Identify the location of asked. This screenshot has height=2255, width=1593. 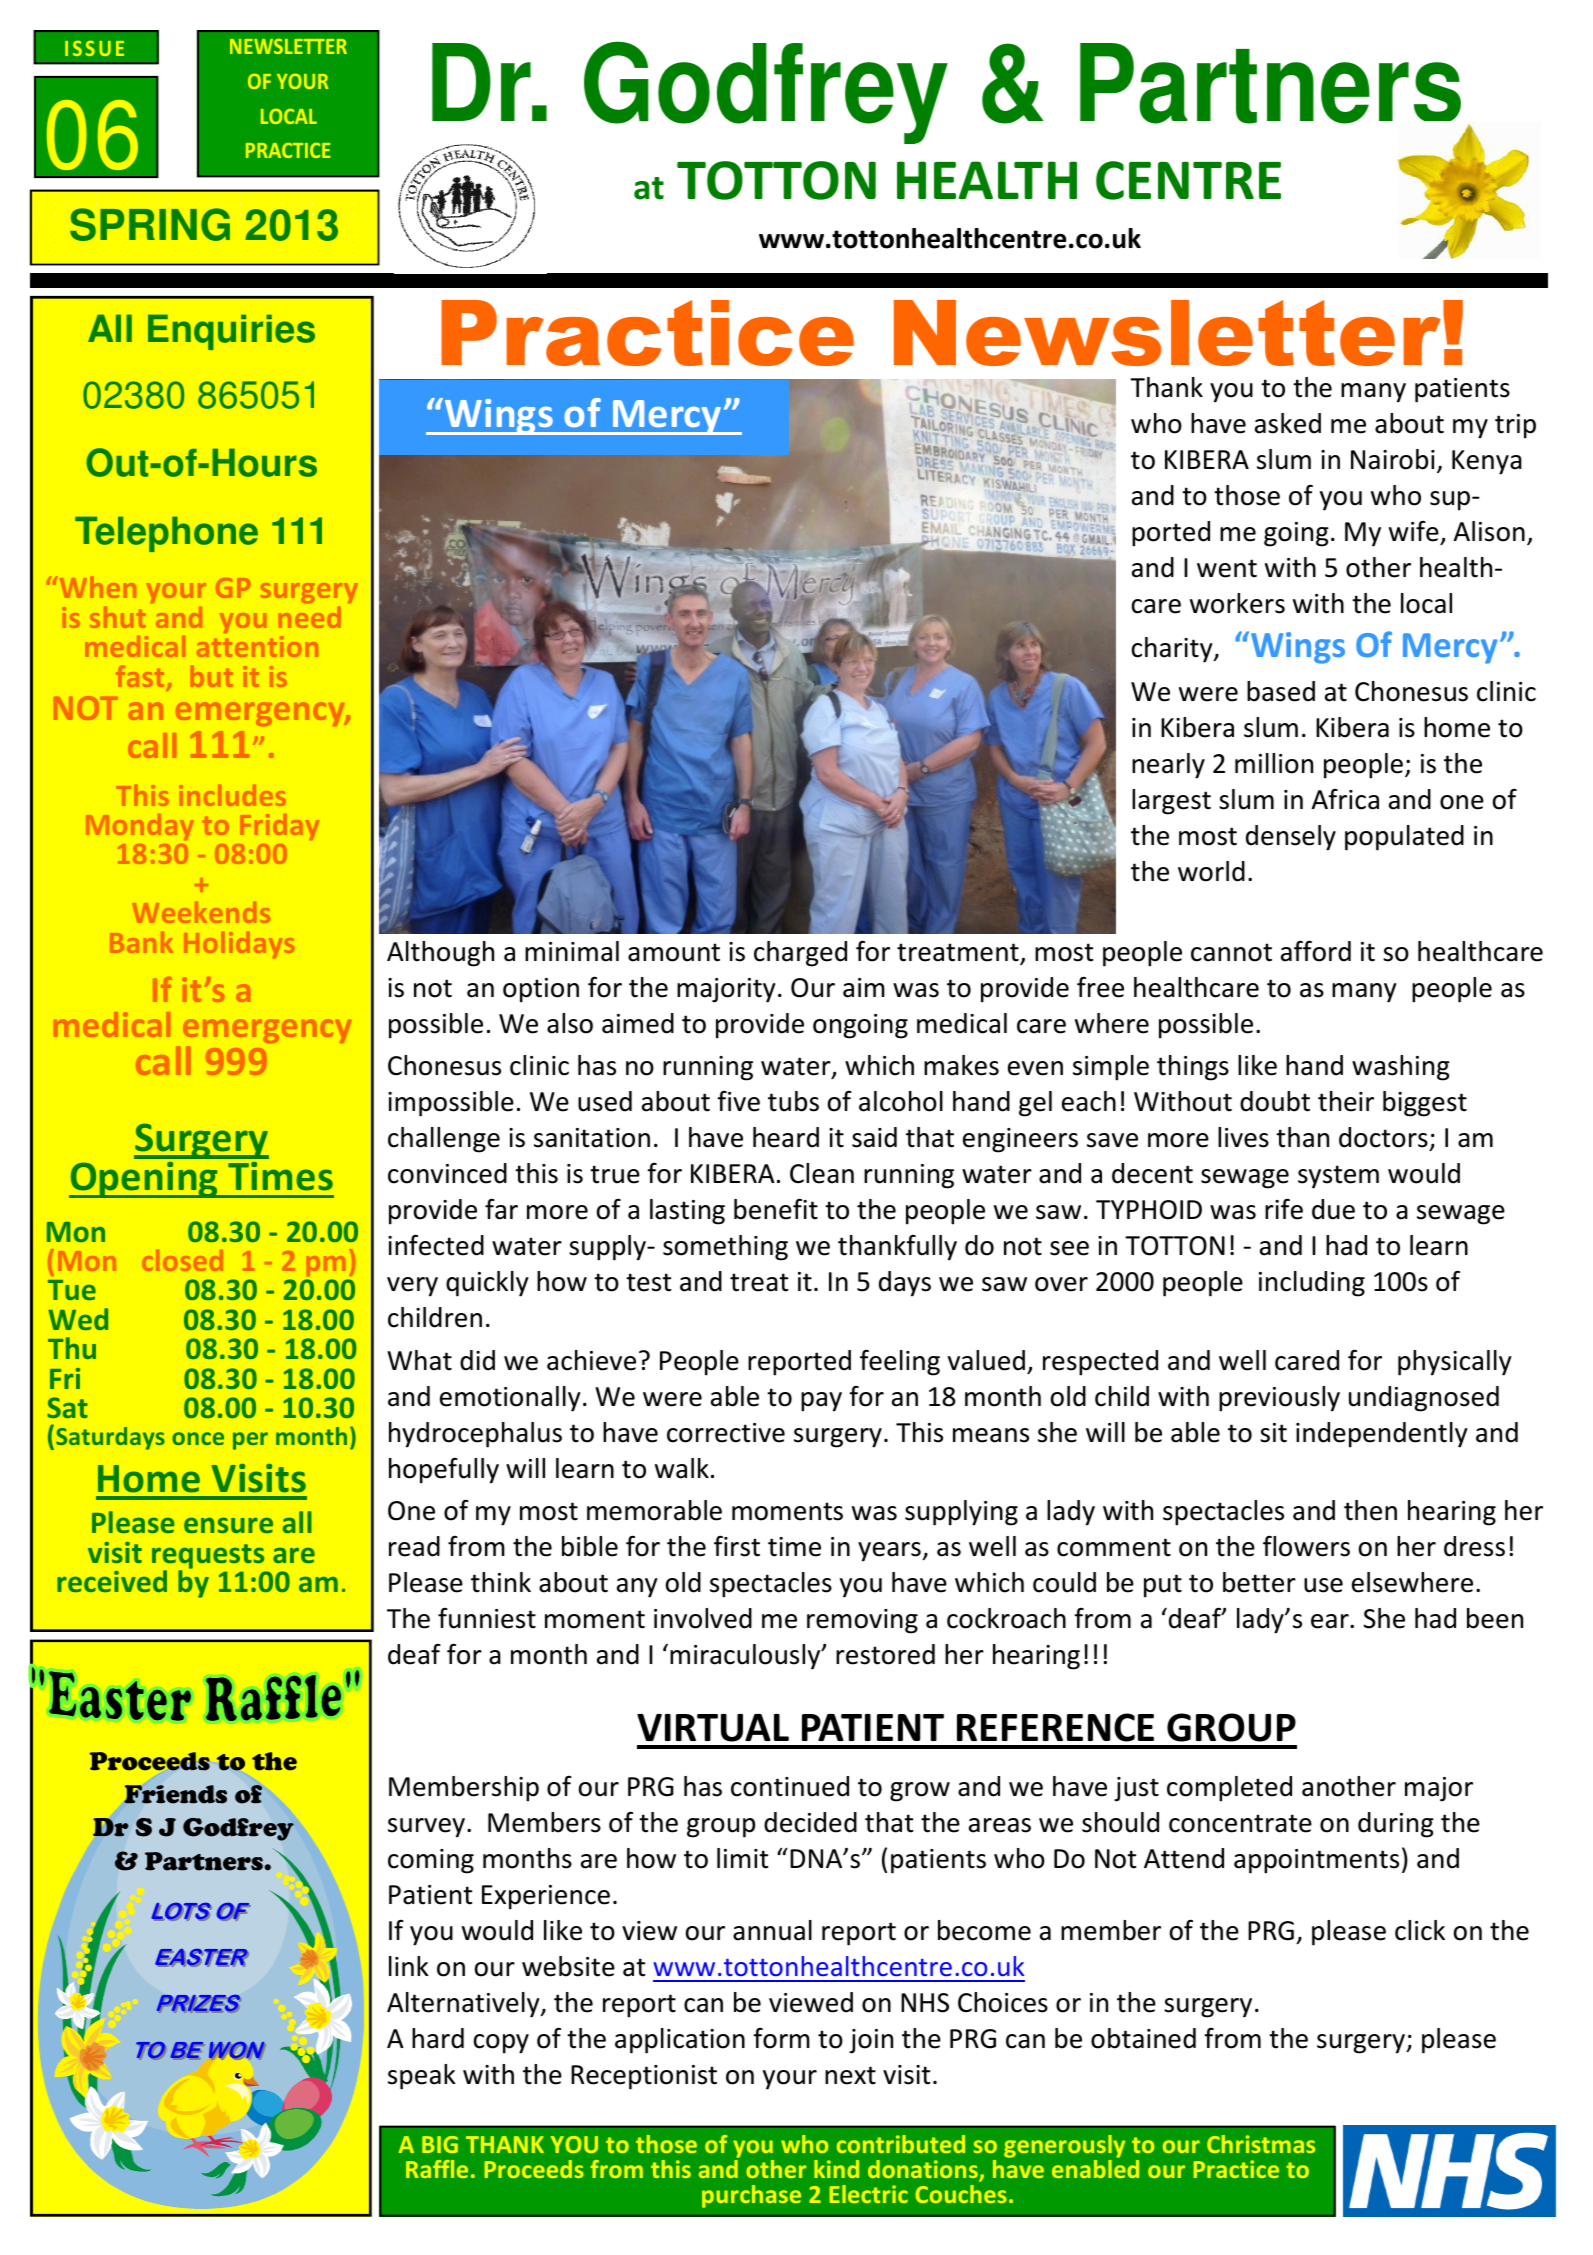
(1288, 423).
